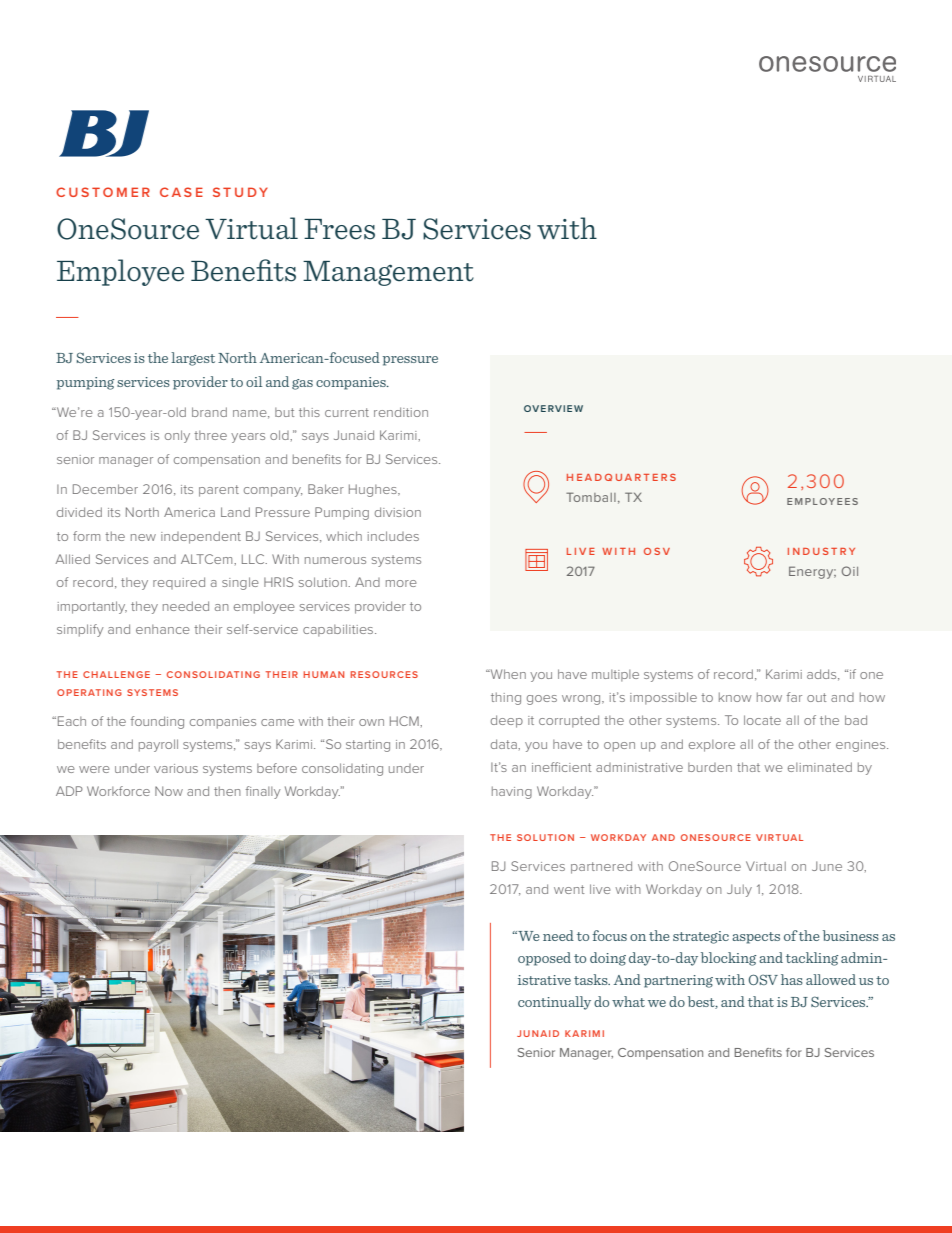 This document has height=1233, width=952. Describe the element at coordinates (505, 744) in the document. I see `data` at that location.
